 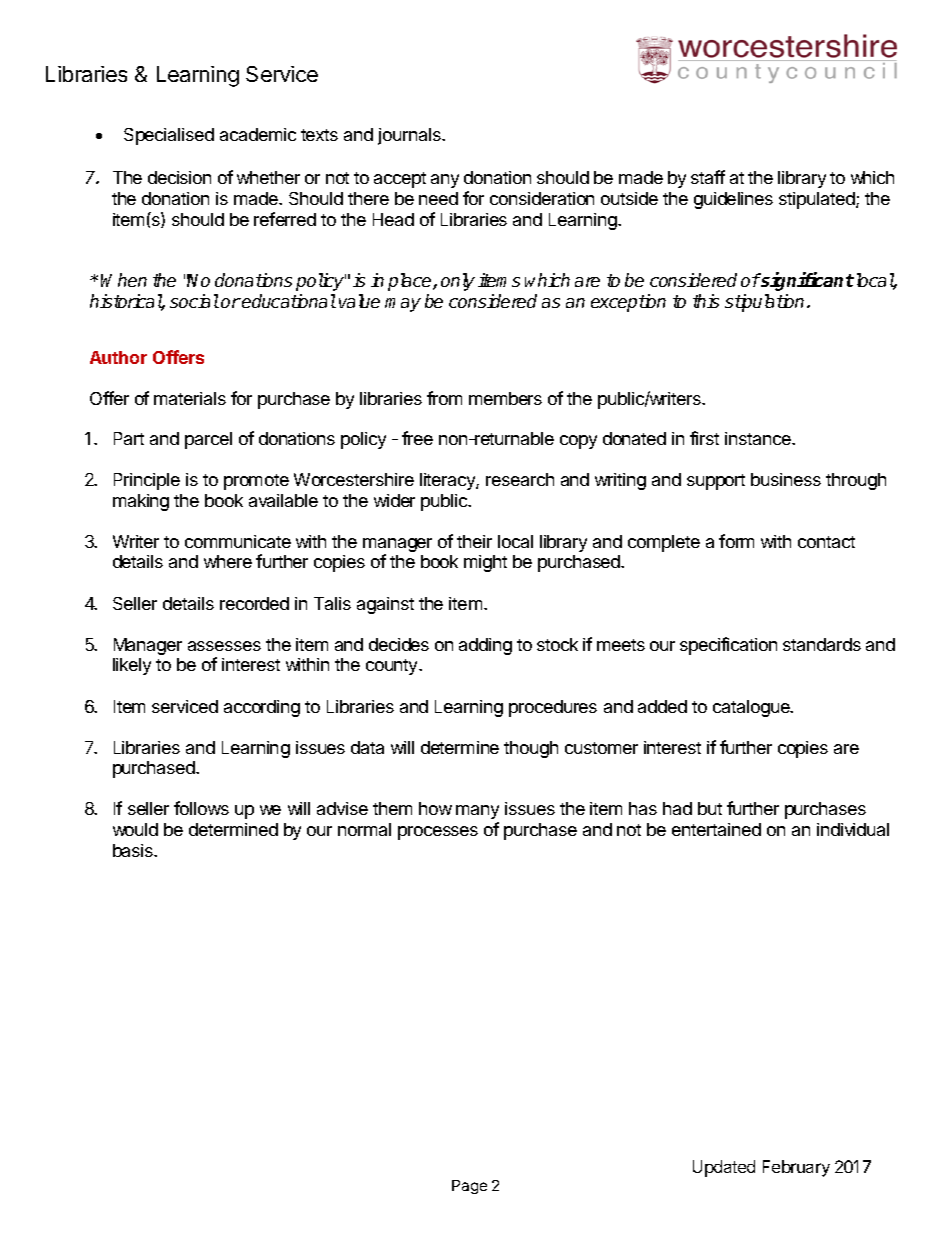 What do you see at coordinates (179, 177) in the document?
I see `decision` at bounding box center [179, 177].
